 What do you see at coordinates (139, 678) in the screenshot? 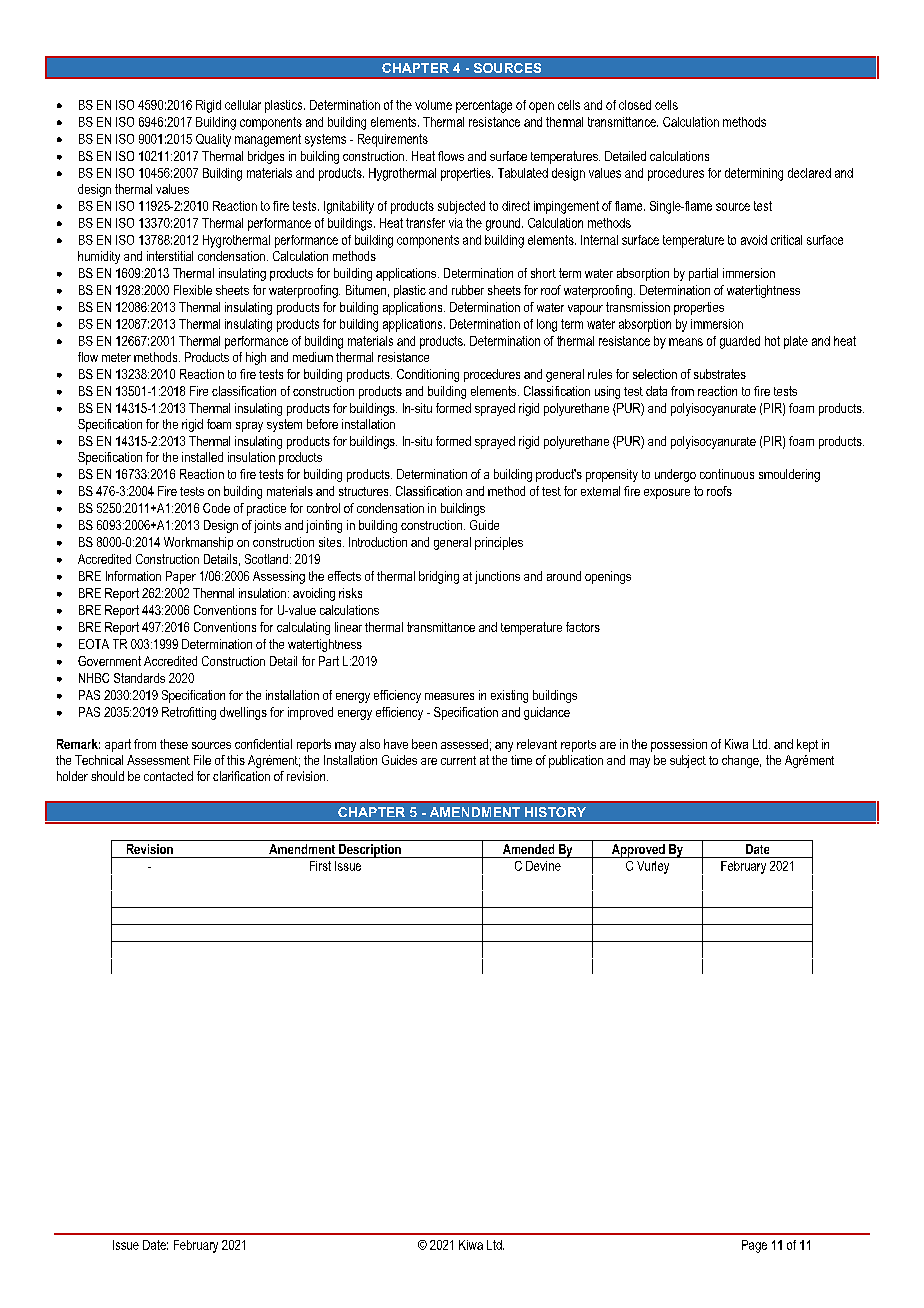
I see `Standards` at bounding box center [139, 678].
